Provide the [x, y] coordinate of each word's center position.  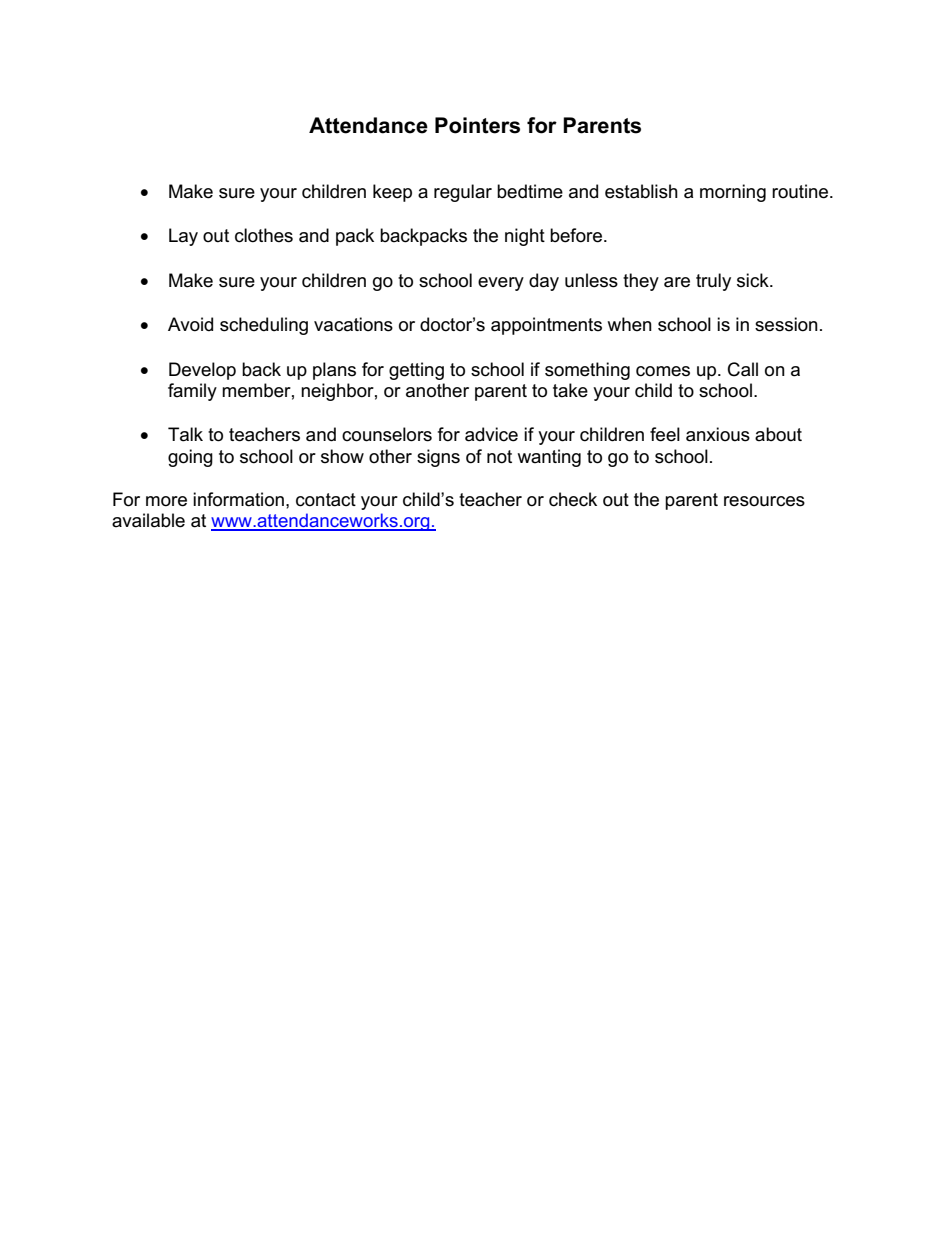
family [192, 392]
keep [392, 193]
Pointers [477, 125]
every [501, 284]
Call [743, 369]
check [573, 499]
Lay [183, 237]
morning [733, 193]
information [238, 499]
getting [416, 371]
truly [713, 282]
